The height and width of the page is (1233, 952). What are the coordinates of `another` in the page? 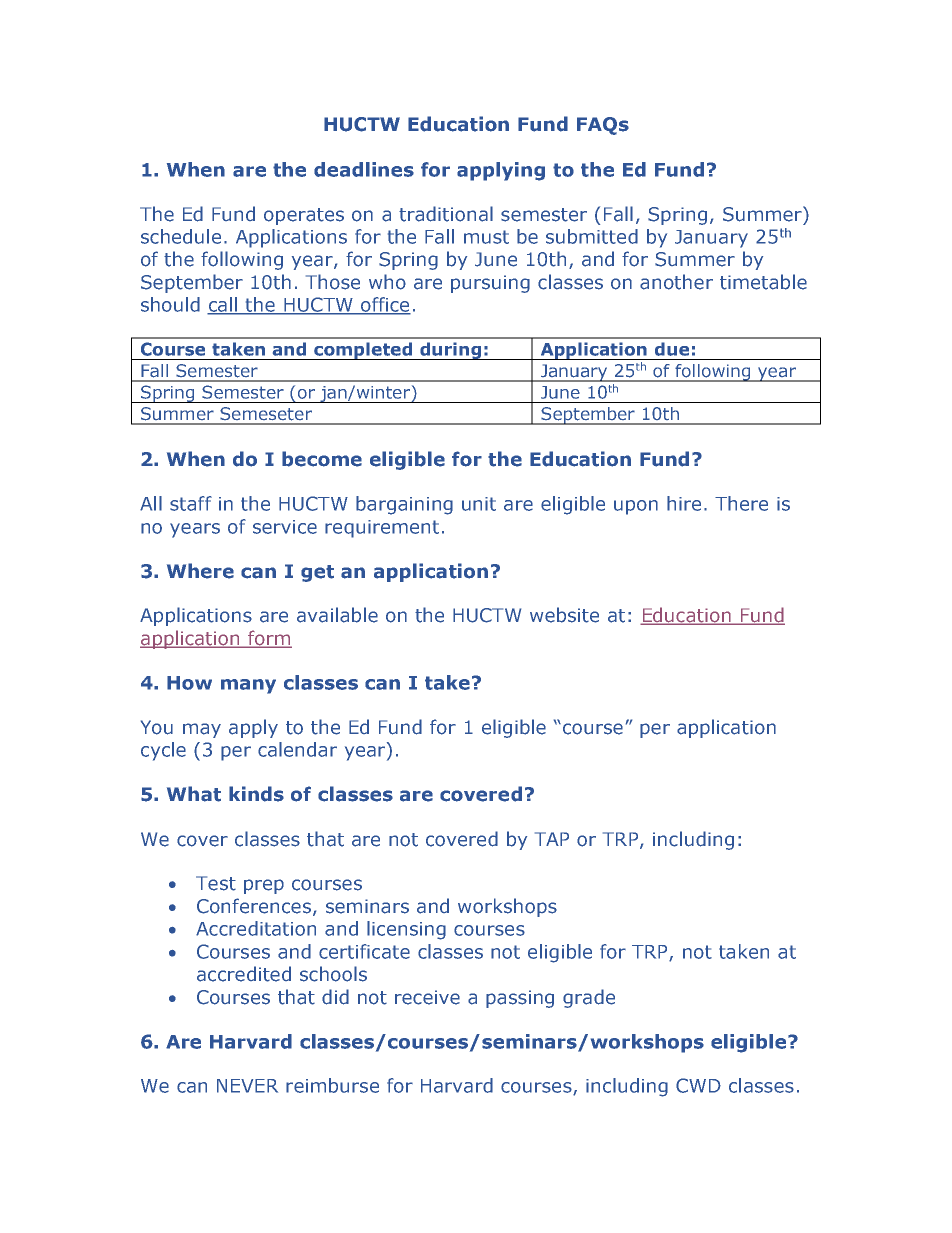 It's located at (676, 282).
